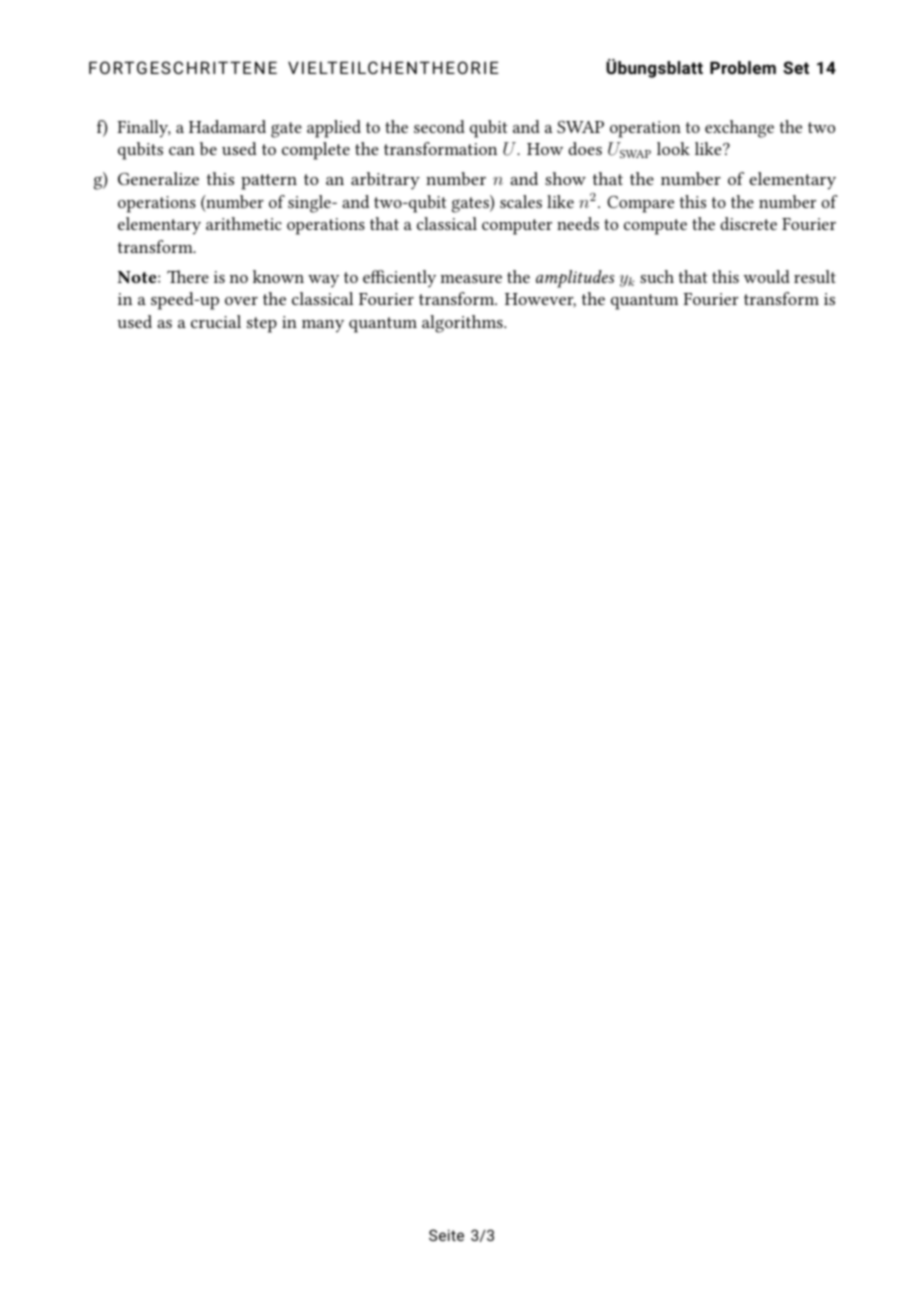  I want to click on many, so click(323, 326).
